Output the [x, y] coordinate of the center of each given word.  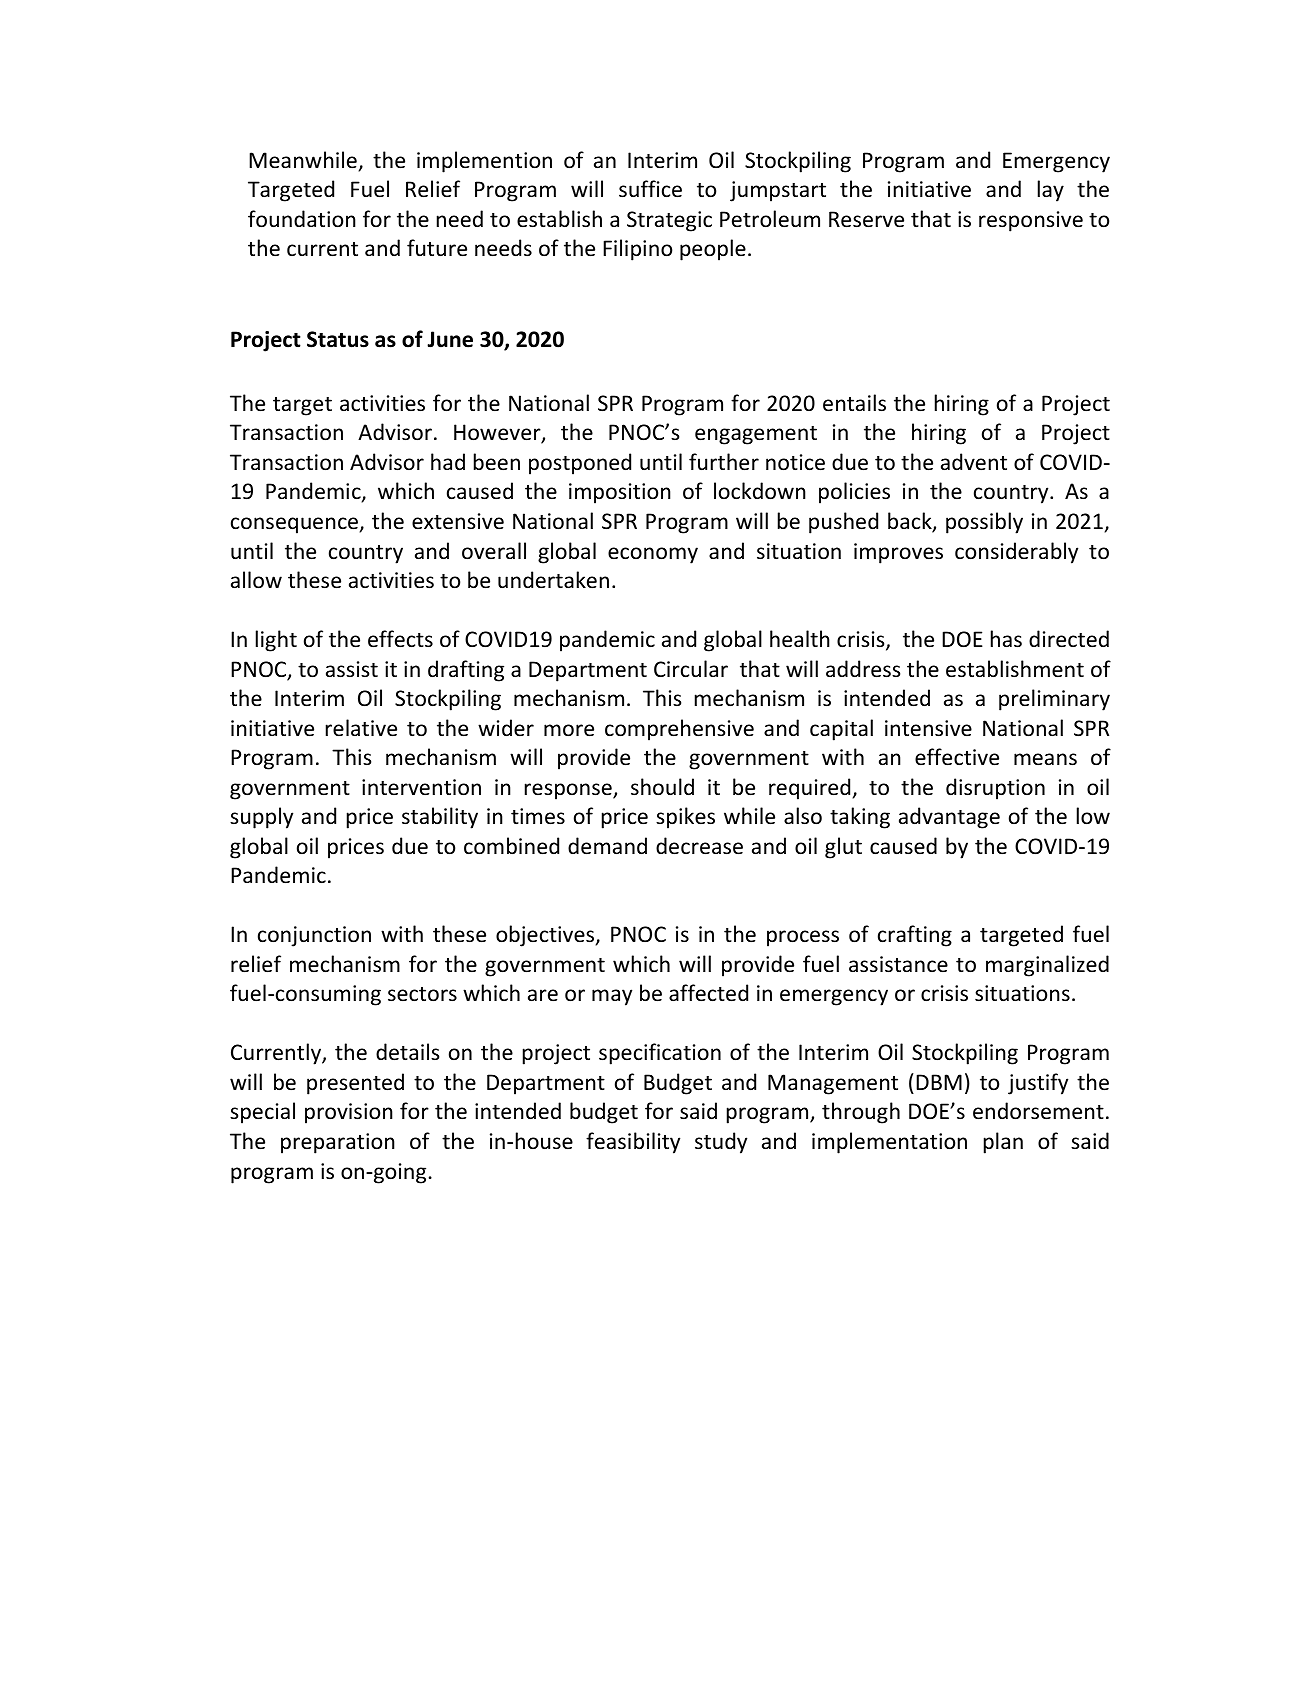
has [1006, 639]
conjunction [314, 936]
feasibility [633, 1143]
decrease [699, 846]
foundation [302, 219]
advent [974, 462]
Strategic [669, 221]
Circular [691, 669]
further [724, 462]
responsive [1031, 221]
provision [349, 1113]
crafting [915, 936]
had [448, 461]
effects [400, 639]
